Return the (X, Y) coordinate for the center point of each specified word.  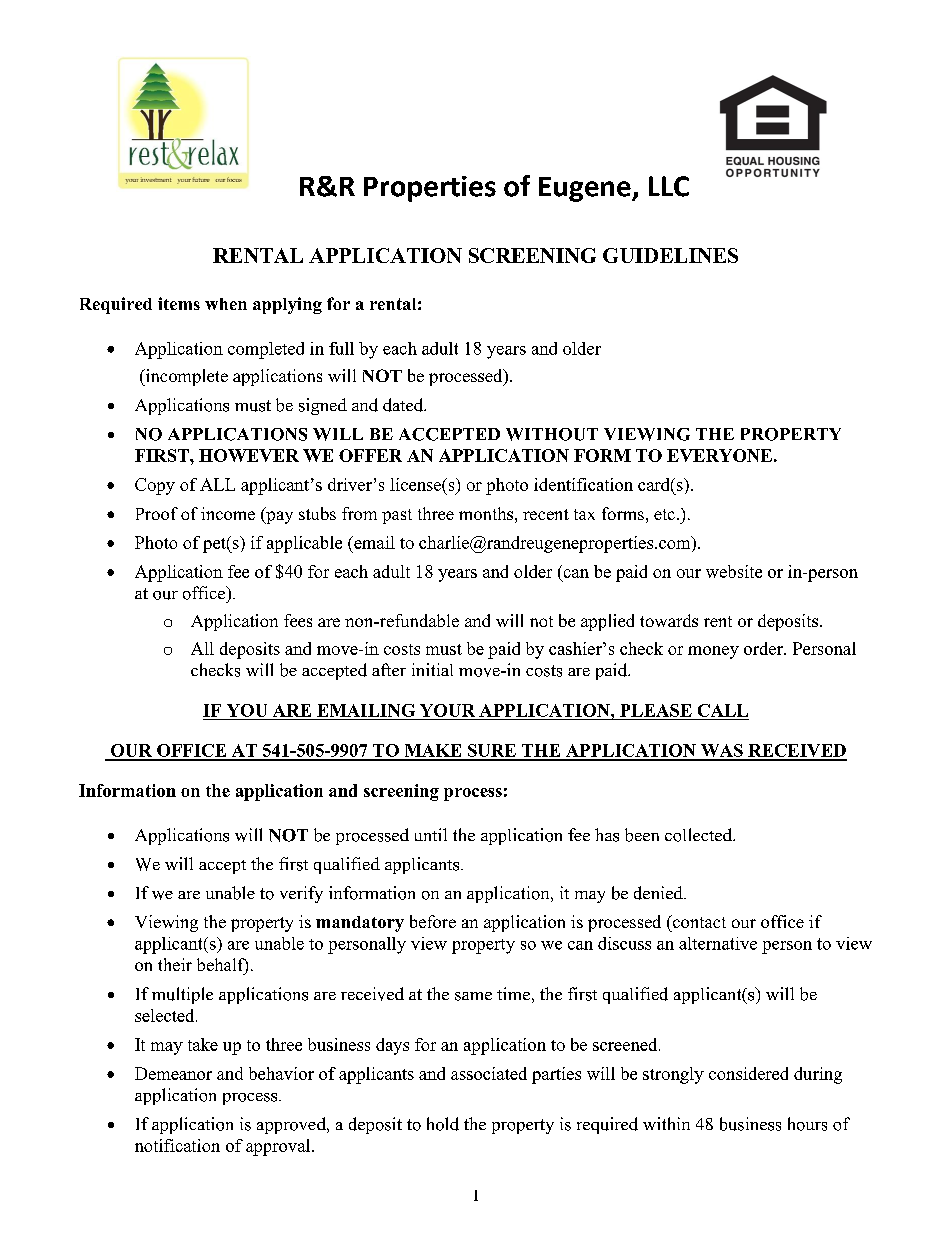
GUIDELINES (670, 255)
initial (432, 669)
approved (292, 1125)
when (226, 304)
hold (443, 1124)
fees (298, 620)
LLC (669, 186)
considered (748, 1073)
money (713, 652)
